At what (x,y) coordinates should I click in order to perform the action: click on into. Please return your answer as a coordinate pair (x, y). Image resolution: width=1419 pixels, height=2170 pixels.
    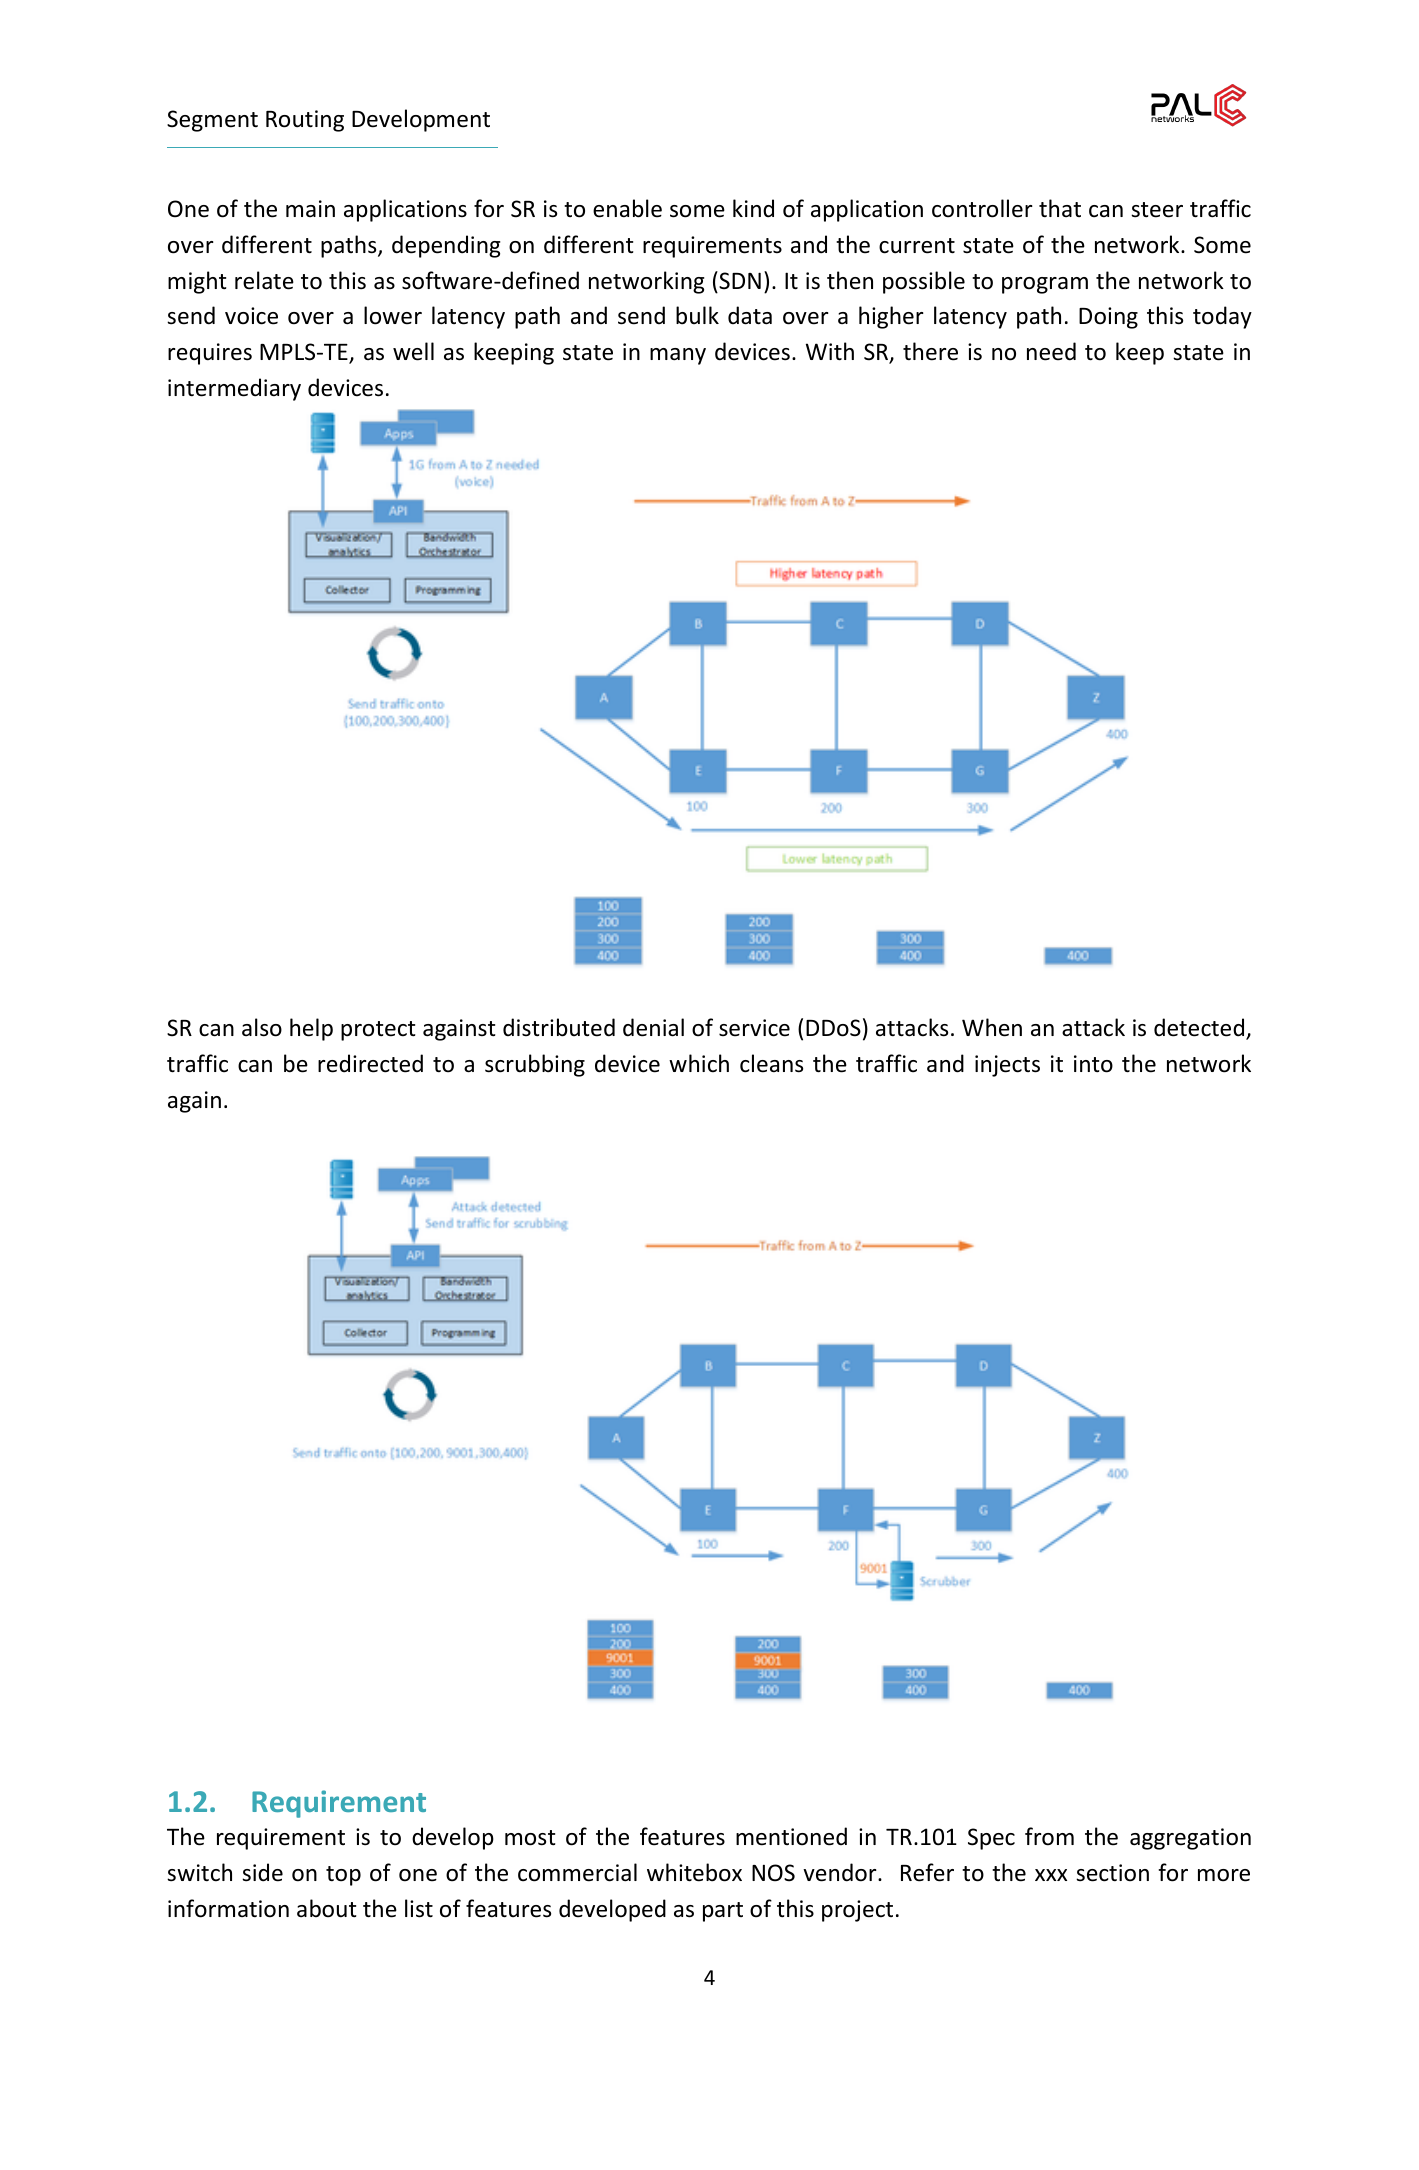
    Looking at the image, I should click on (1093, 1064).
